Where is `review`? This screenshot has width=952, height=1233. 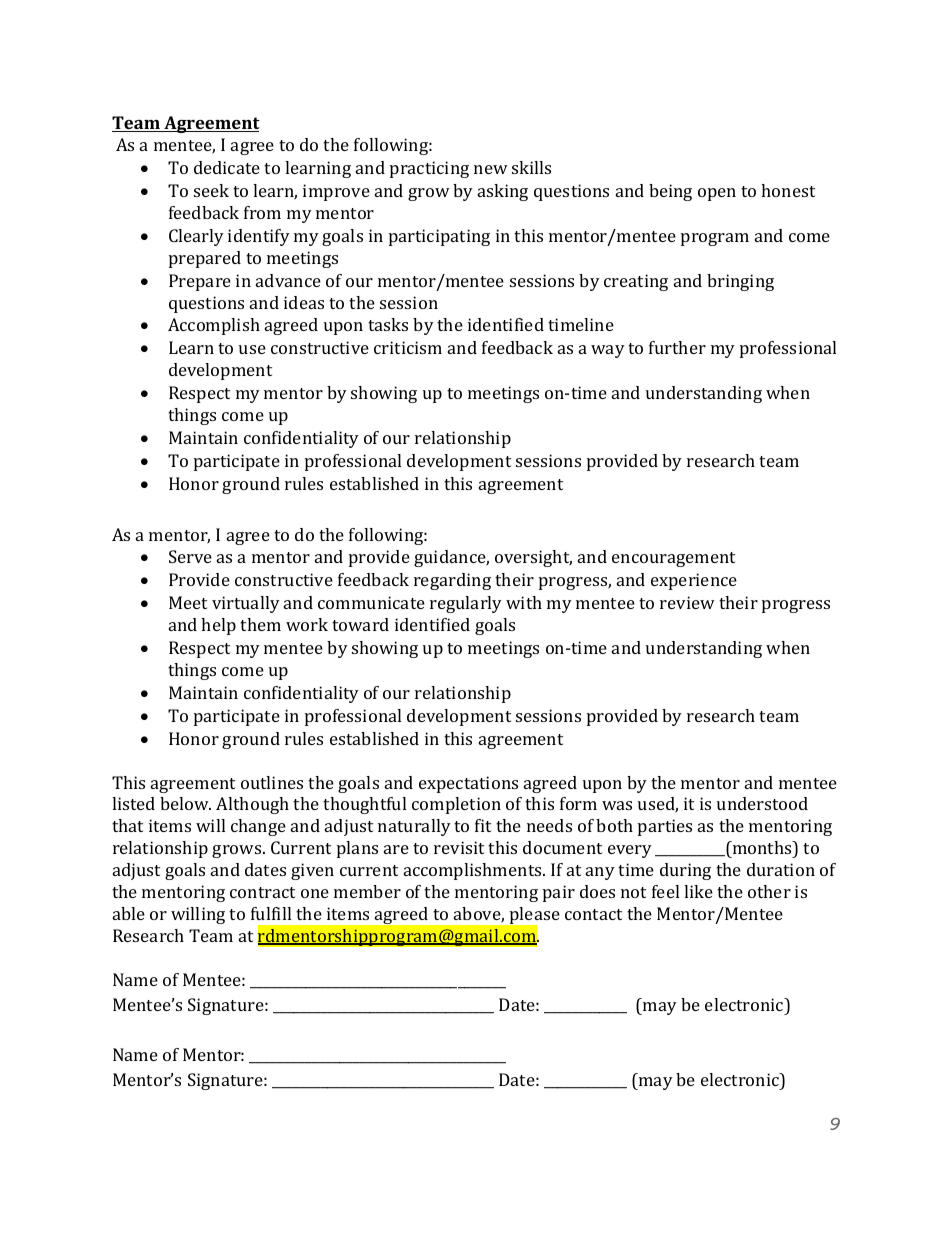 review is located at coordinates (687, 602).
